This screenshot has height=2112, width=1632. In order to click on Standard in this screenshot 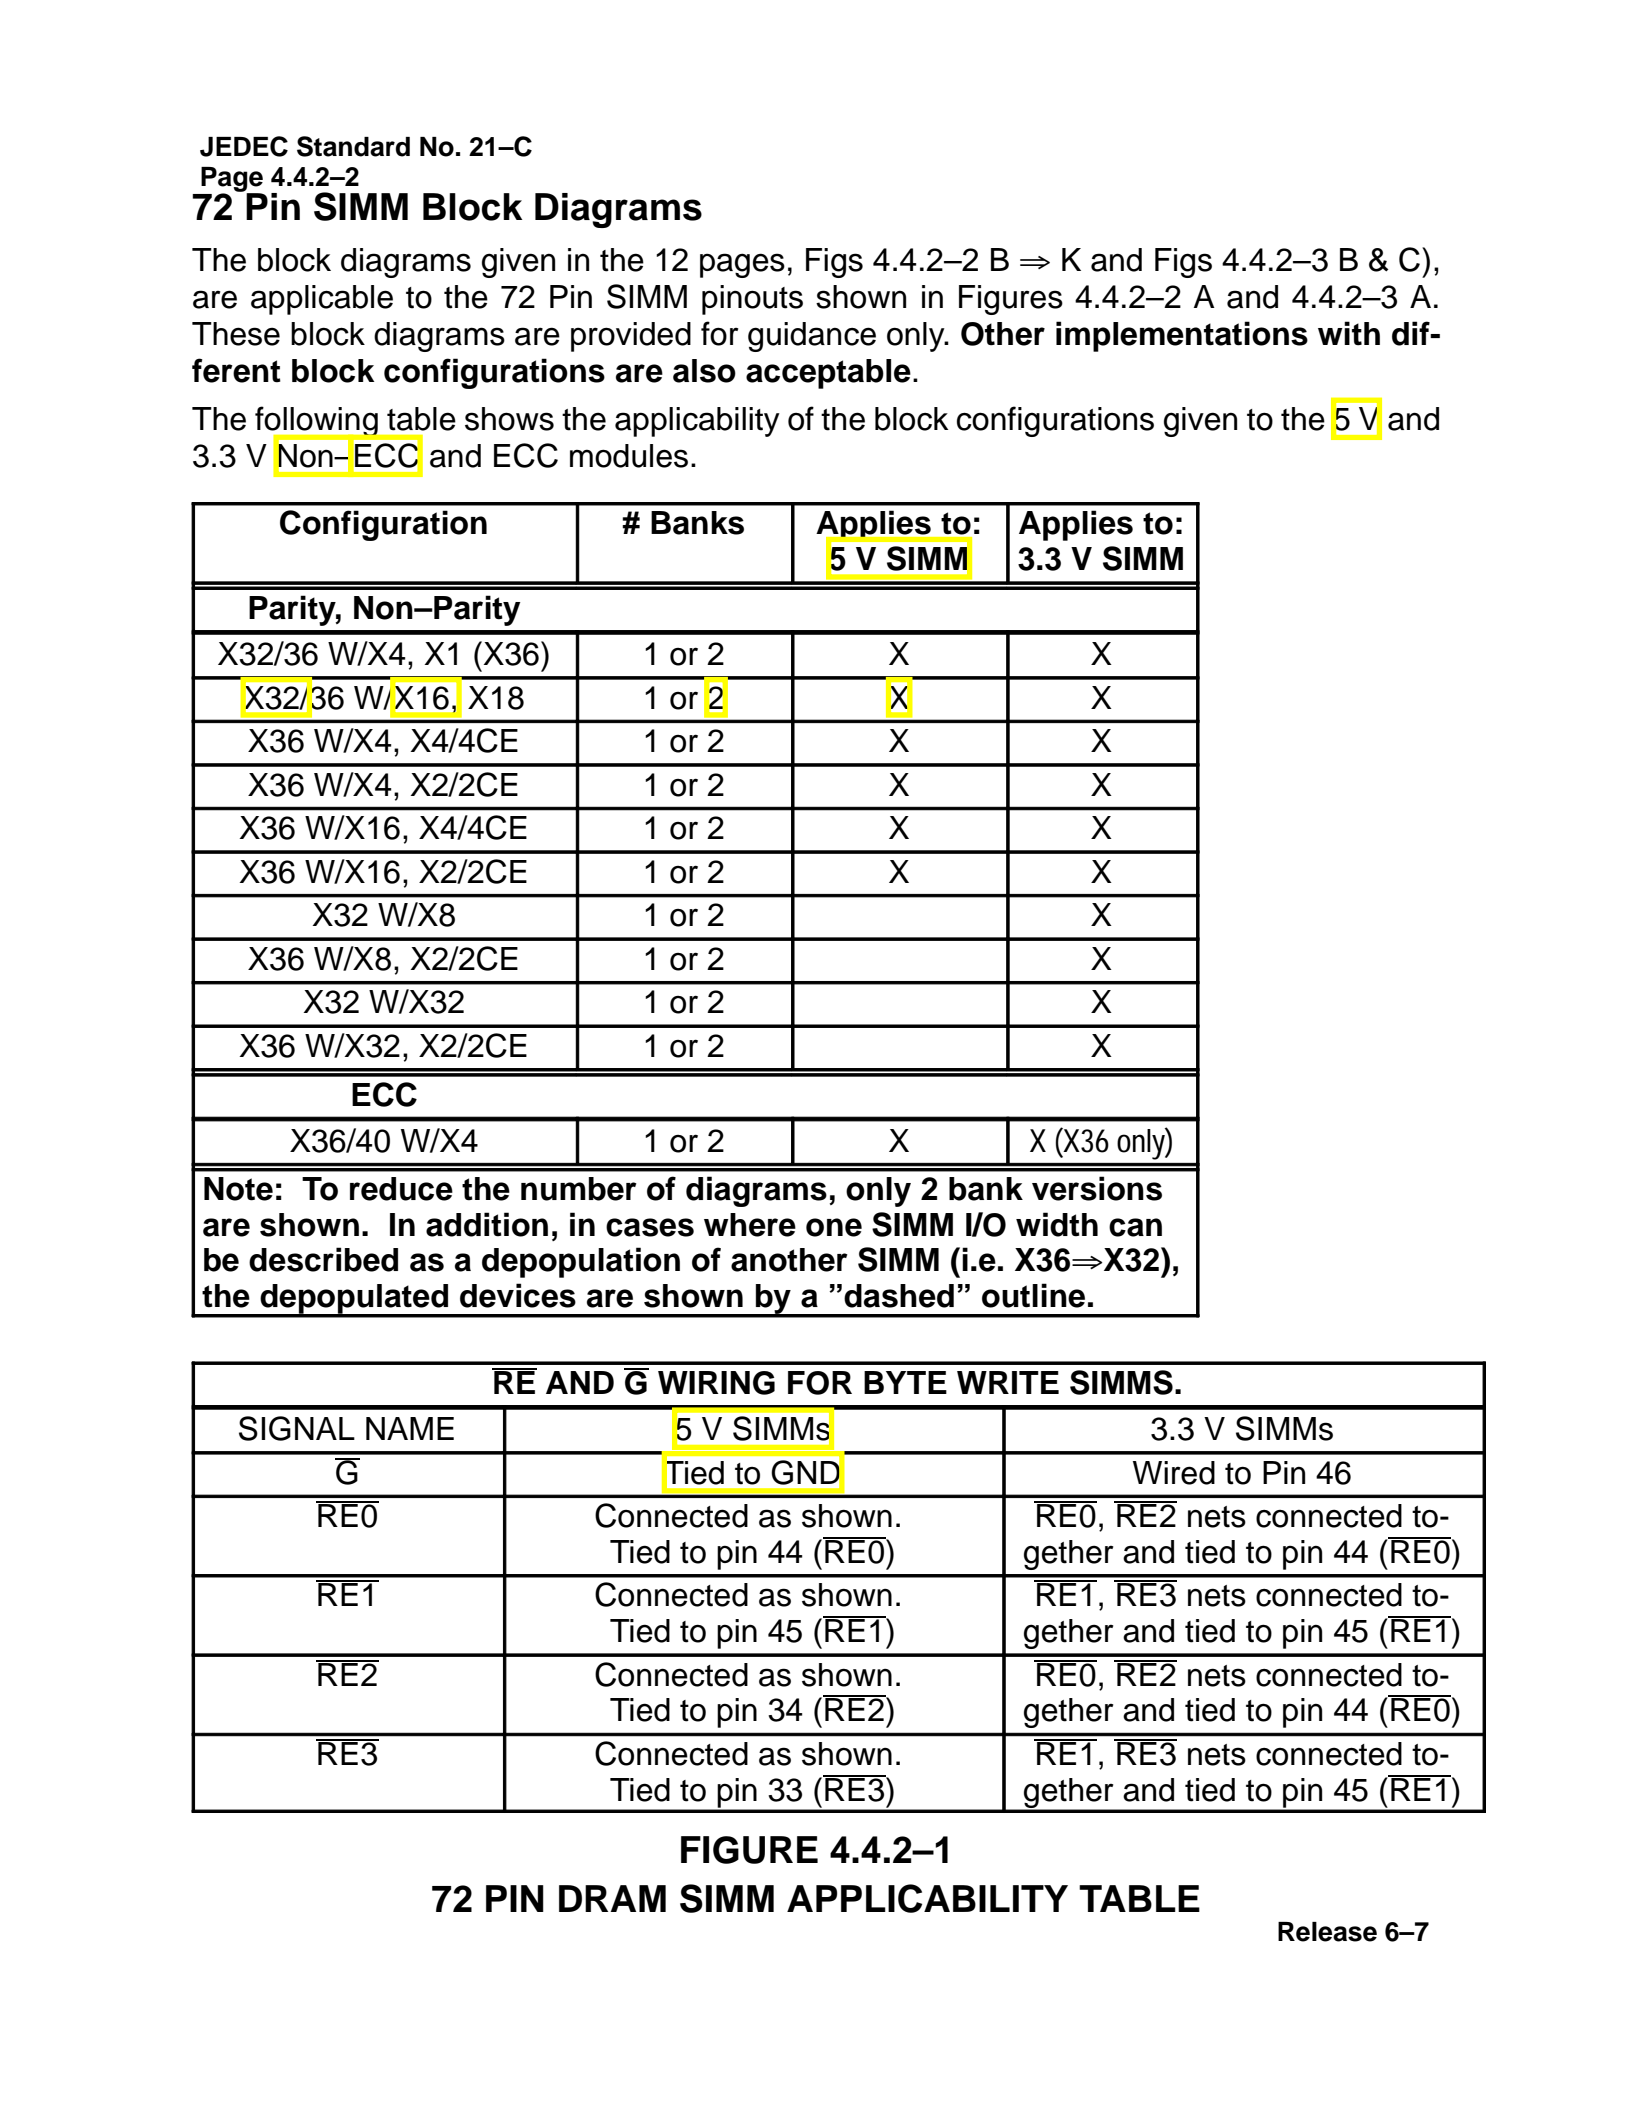, I will do `click(353, 146)`.
